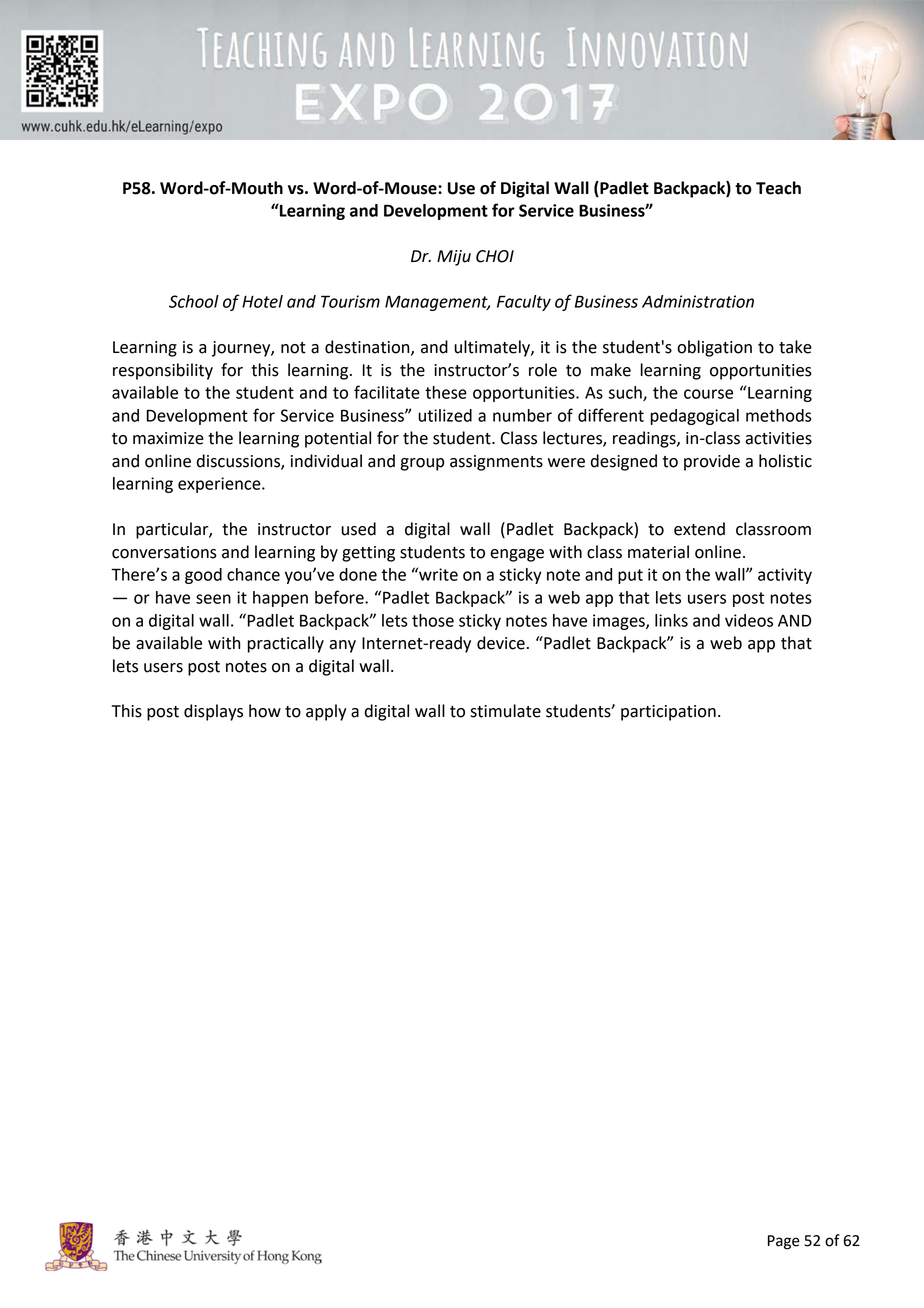 Image resolution: width=924 pixels, height=1308 pixels. I want to click on CHOI, so click(495, 256).
